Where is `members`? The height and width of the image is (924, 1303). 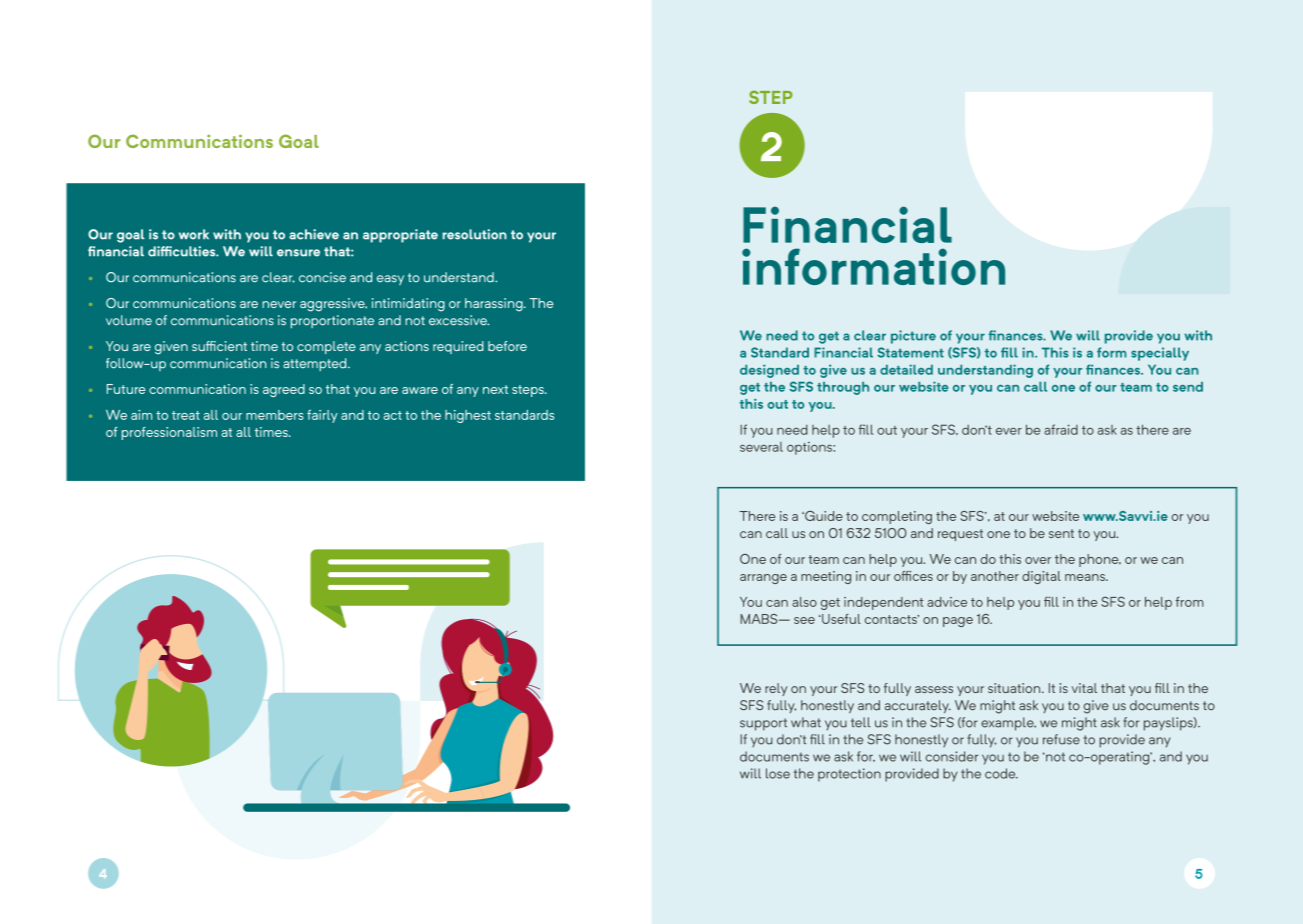 members is located at coordinates (275, 415).
